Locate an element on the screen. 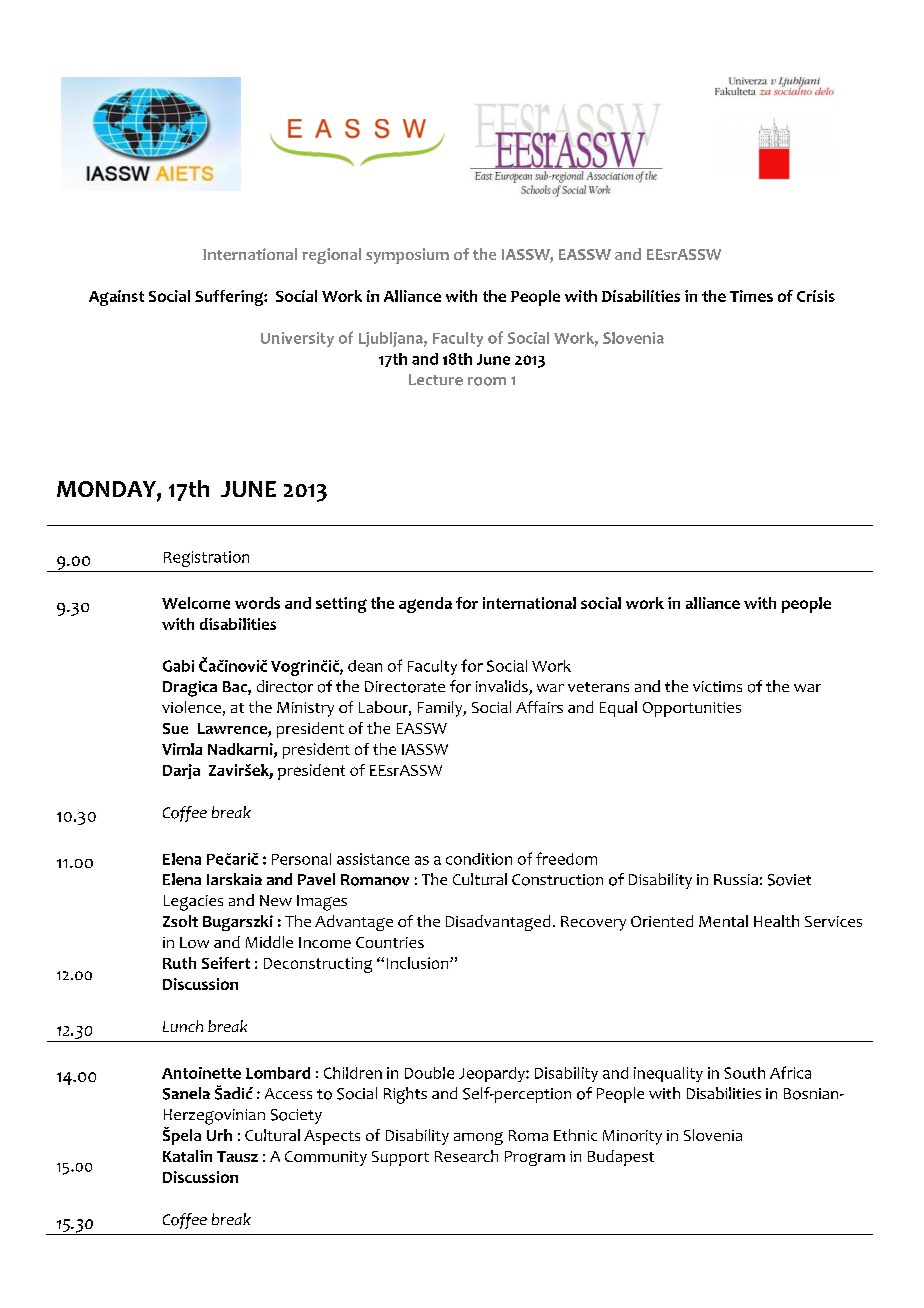  Times is located at coordinates (751, 296).
